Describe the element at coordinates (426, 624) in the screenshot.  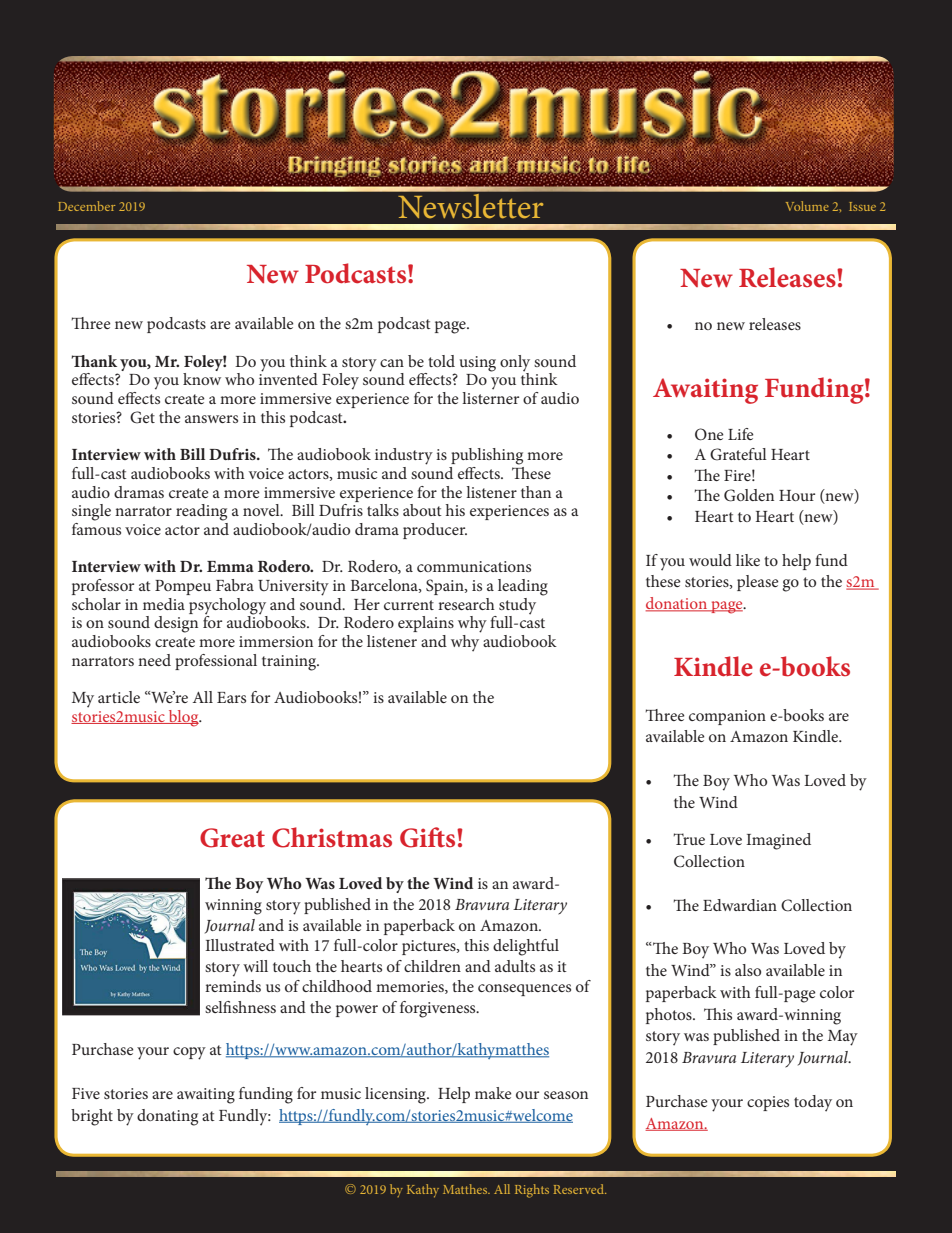
I see `explains` at that location.
